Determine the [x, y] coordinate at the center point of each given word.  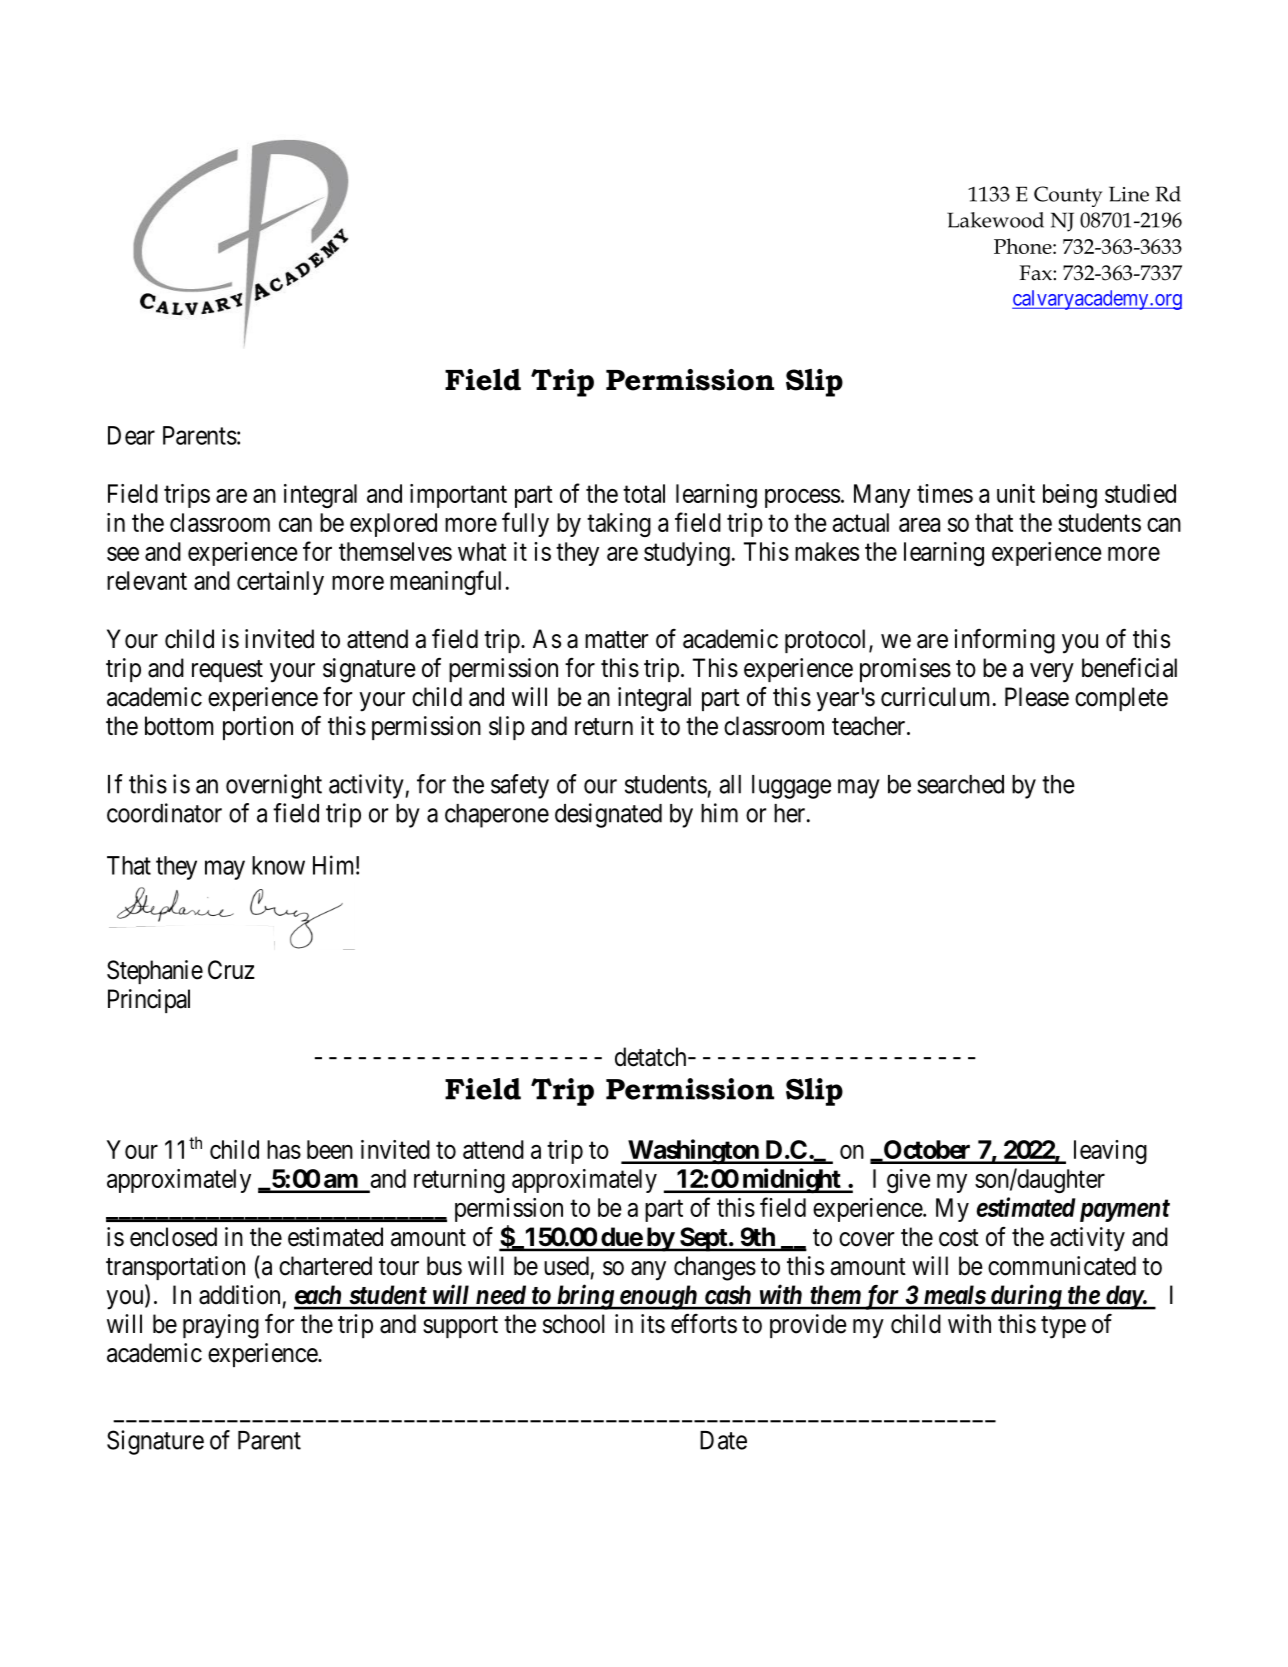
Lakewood [995, 220]
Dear [131, 435]
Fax [1036, 273]
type [1063, 1327]
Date [723, 1440]
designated [608, 815]
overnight [274, 786]
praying [221, 1326]
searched [960, 784]
